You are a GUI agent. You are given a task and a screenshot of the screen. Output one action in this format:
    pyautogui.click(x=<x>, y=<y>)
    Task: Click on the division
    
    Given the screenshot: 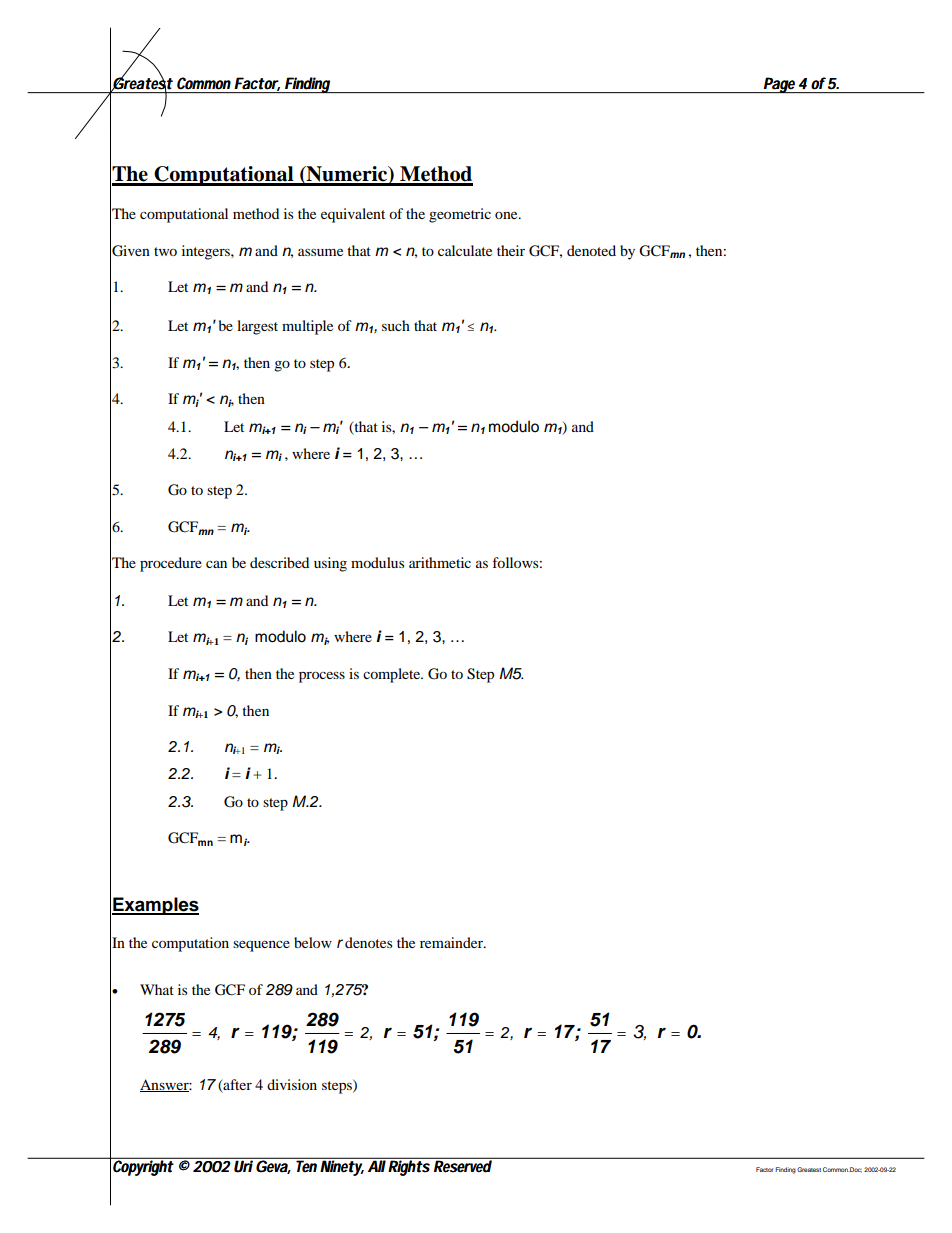 What is the action you would take?
    pyautogui.click(x=292, y=1084)
